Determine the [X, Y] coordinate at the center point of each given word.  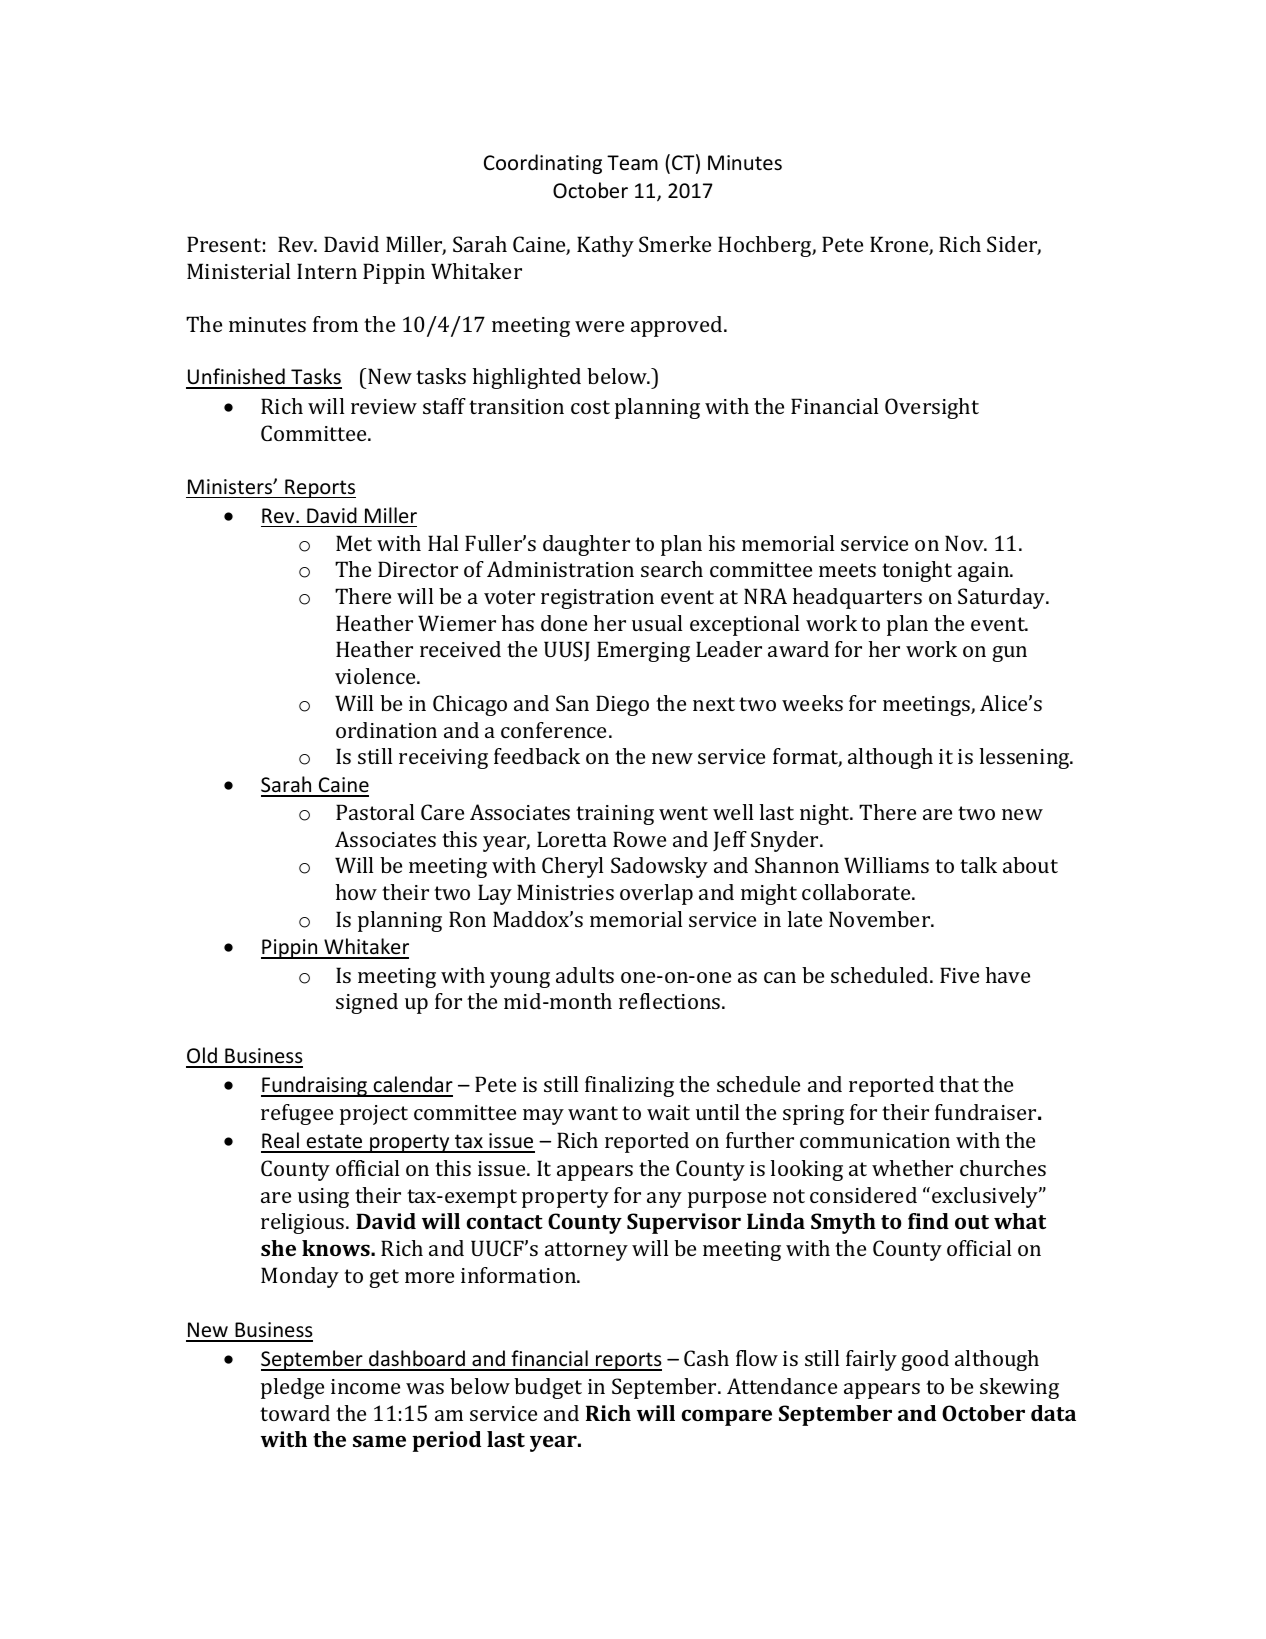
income [365, 1386]
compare [726, 1417]
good [925, 1360]
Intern [327, 271]
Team [632, 163]
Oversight [932, 408]
